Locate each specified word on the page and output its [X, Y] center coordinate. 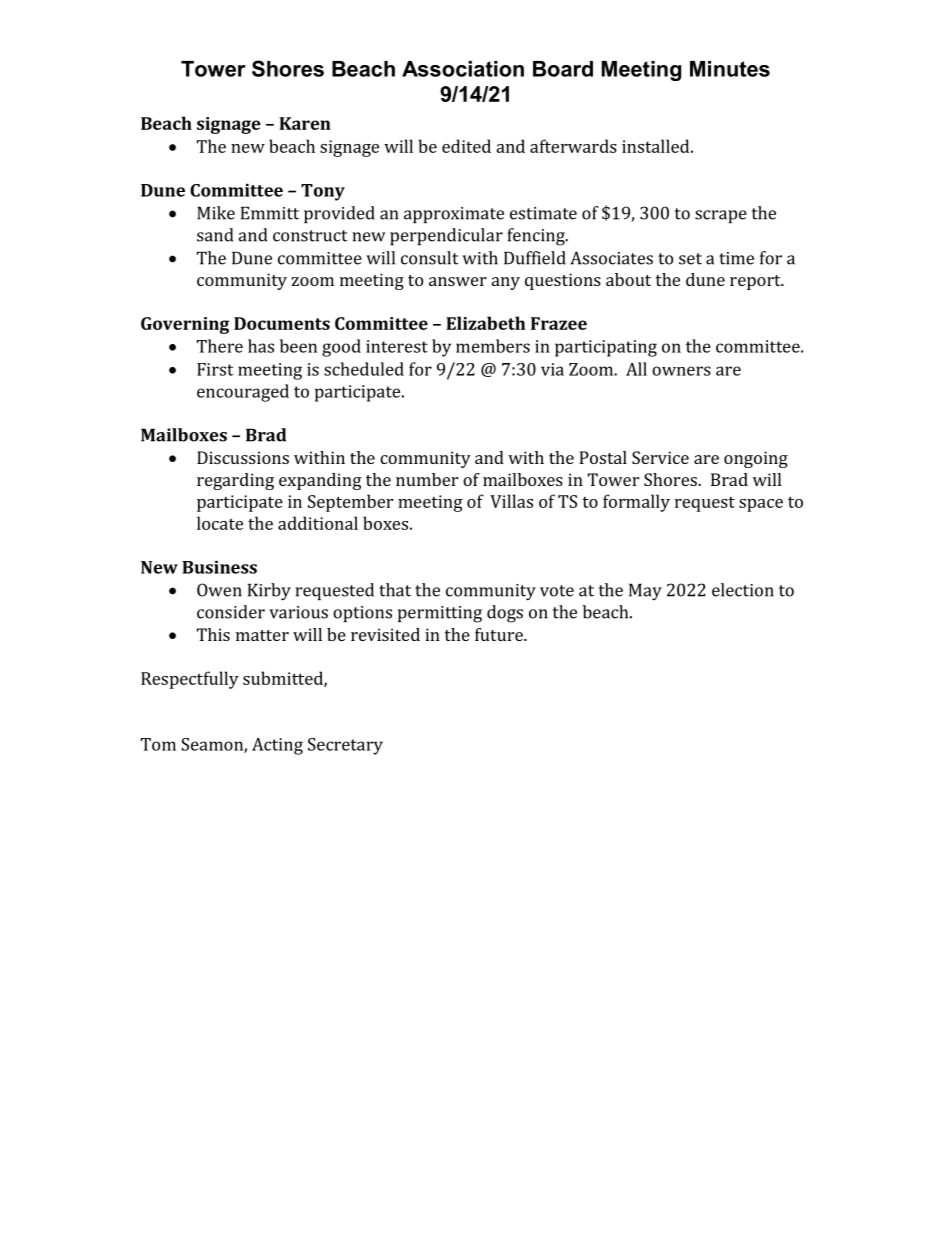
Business [219, 567]
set [690, 259]
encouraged [243, 393]
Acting [277, 746]
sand [215, 235]
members [493, 346]
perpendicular [446, 236]
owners [681, 371]
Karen [305, 123]
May [645, 592]
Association [463, 69]
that [395, 590]
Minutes [730, 69]
